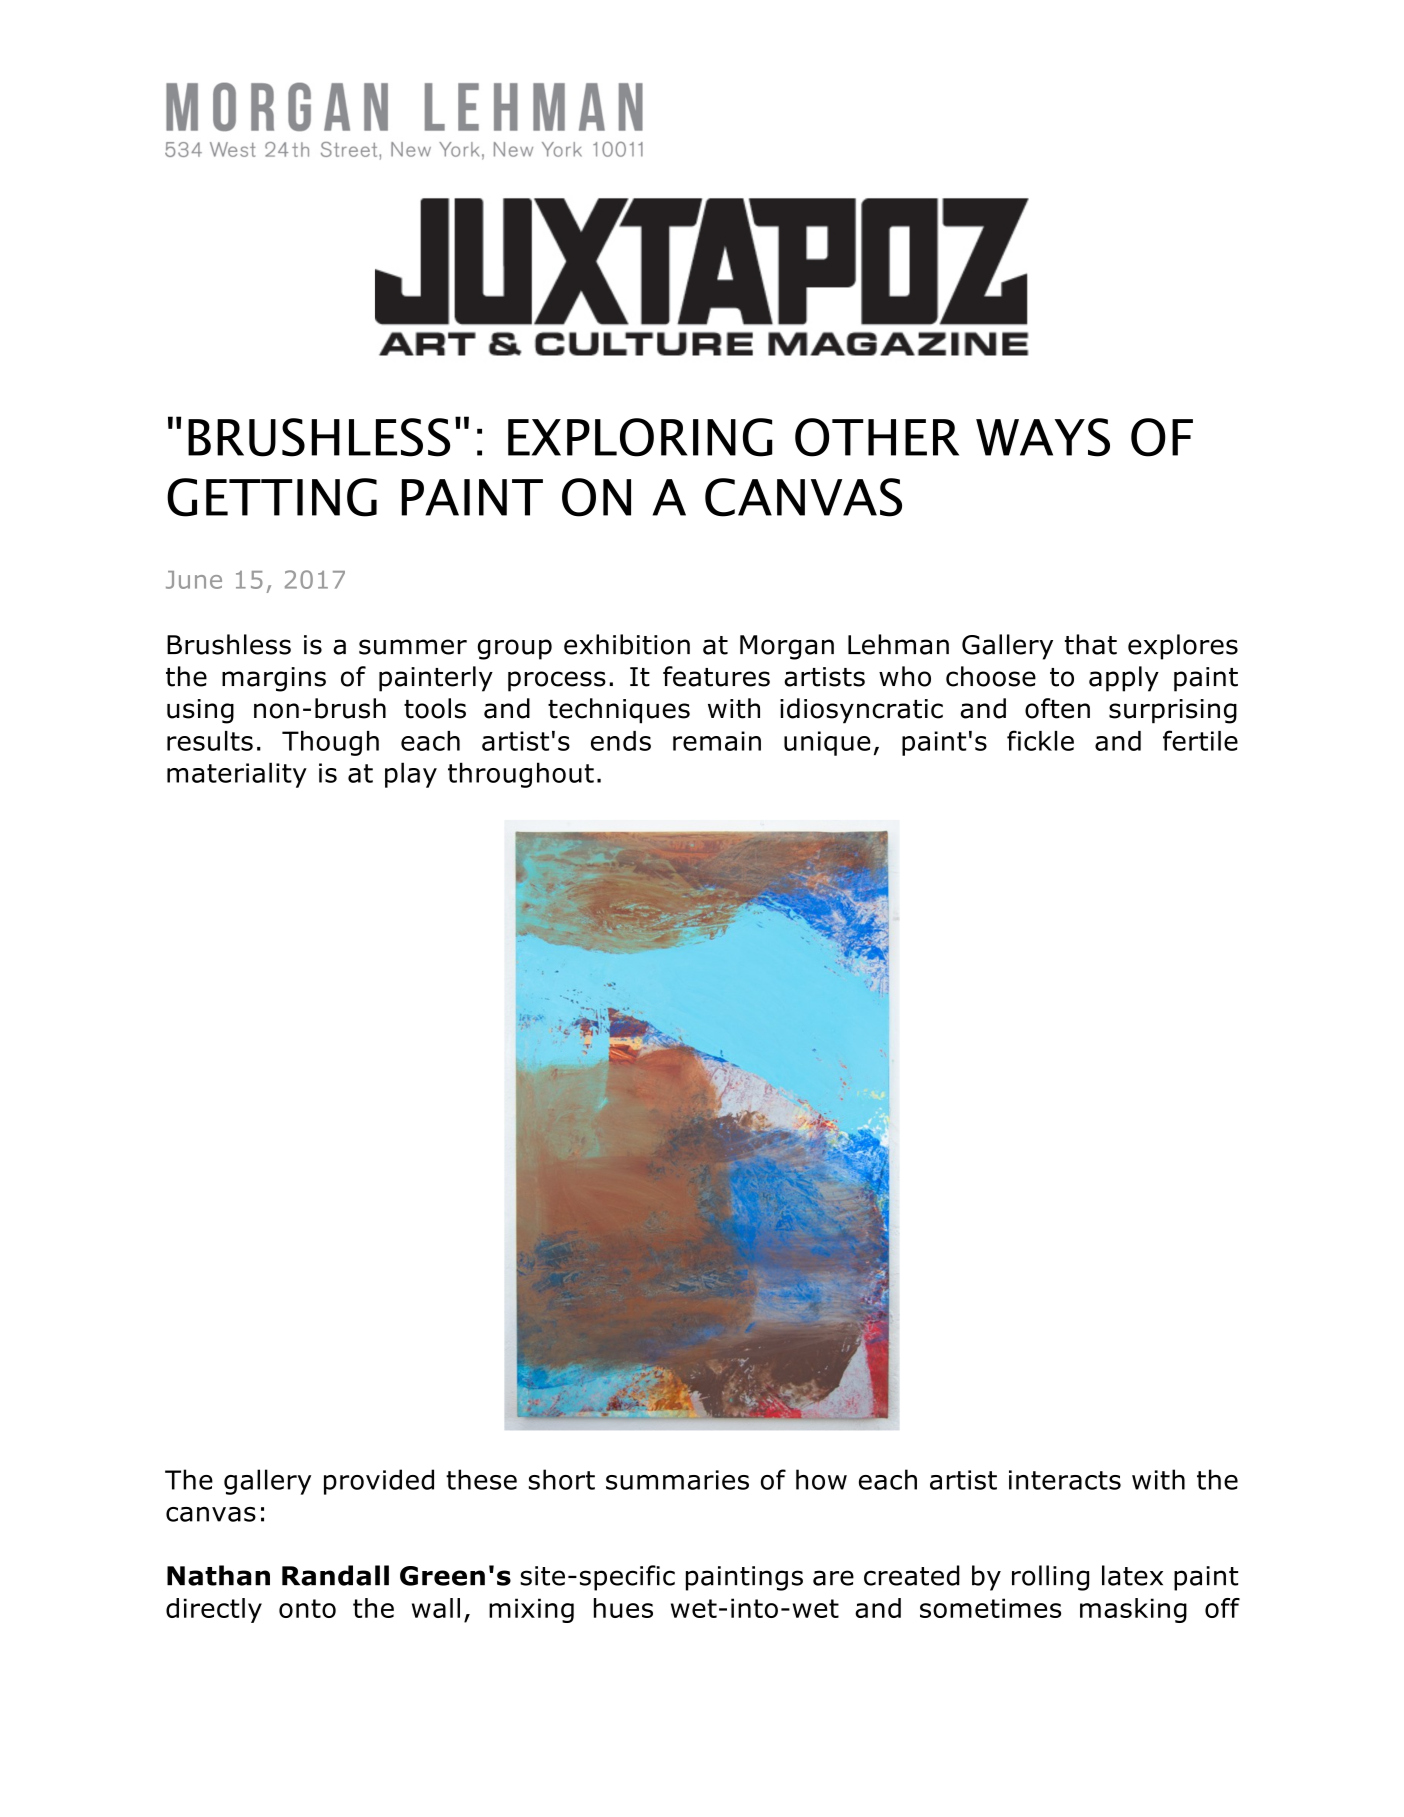 This screenshot has width=1404, height=1817. What do you see at coordinates (272, 497) in the screenshot?
I see `GETTING` at bounding box center [272, 497].
